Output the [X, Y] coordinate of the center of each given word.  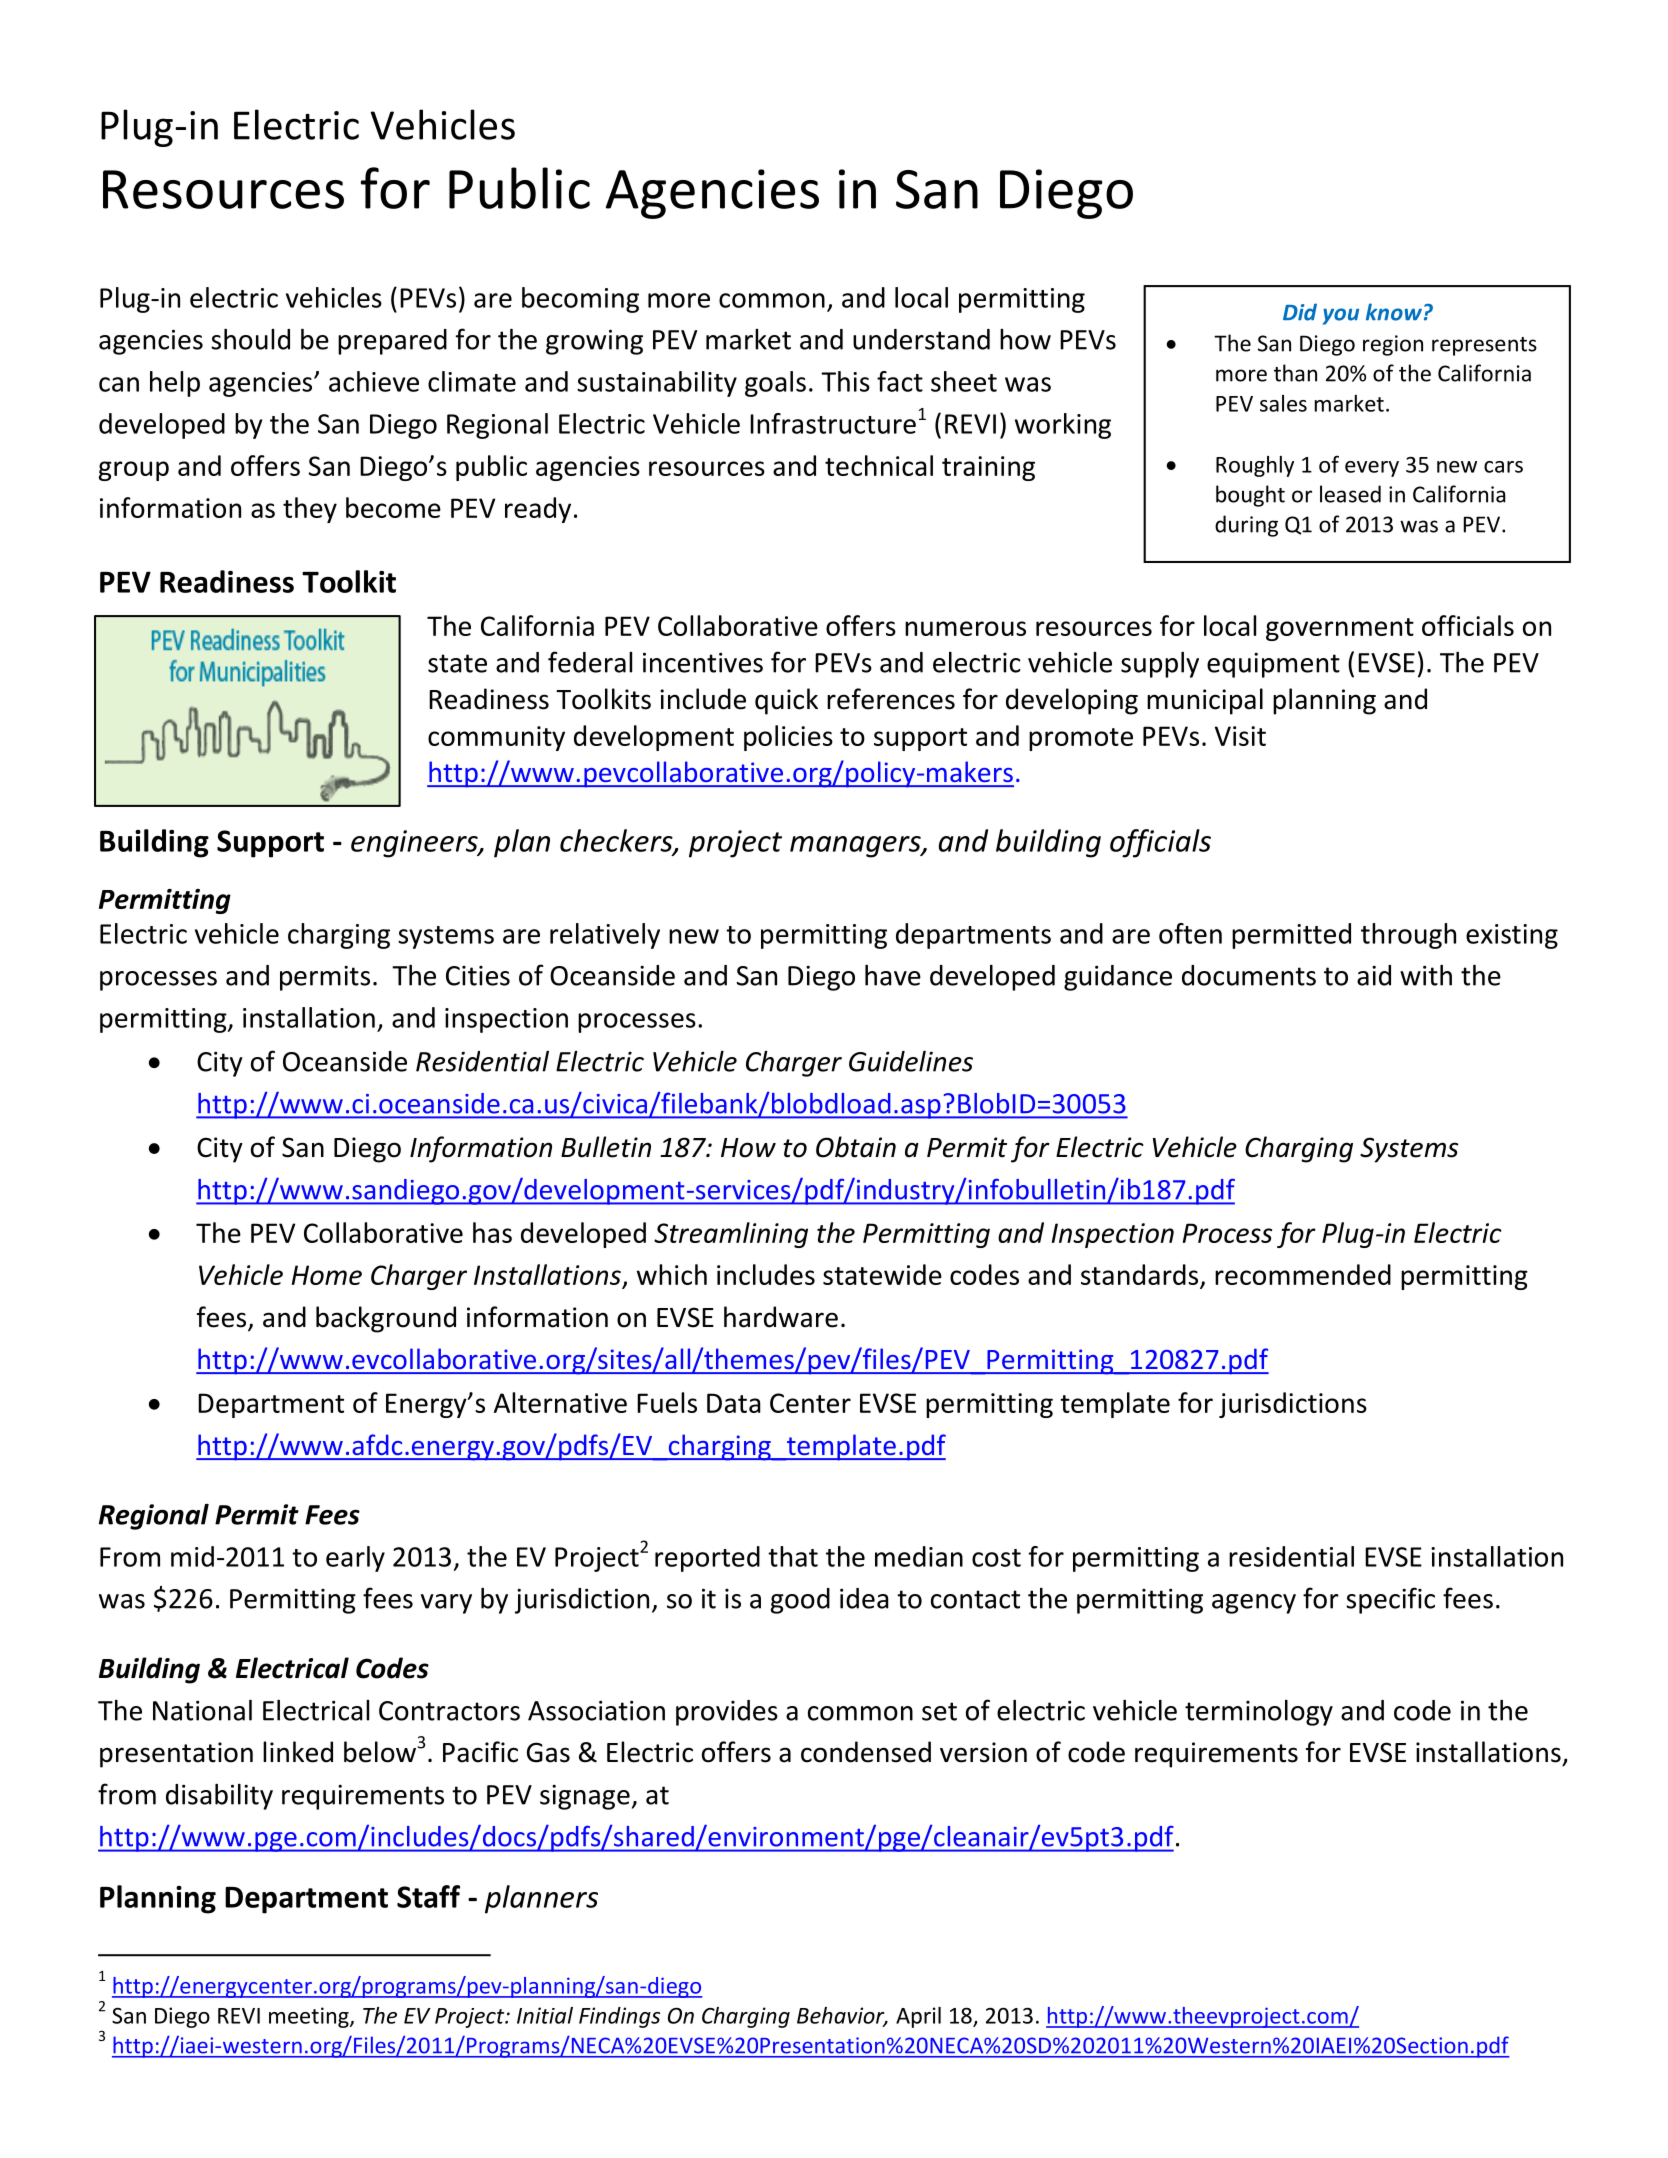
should [250, 339]
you [1341, 316]
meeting [310, 2017]
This [845, 381]
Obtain [856, 1147]
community [496, 738]
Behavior [842, 2016]
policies [788, 738]
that [793, 1556]
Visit [1240, 736]
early [355, 1559]
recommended [1303, 1274]
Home [327, 1275]
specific [1390, 1600]
